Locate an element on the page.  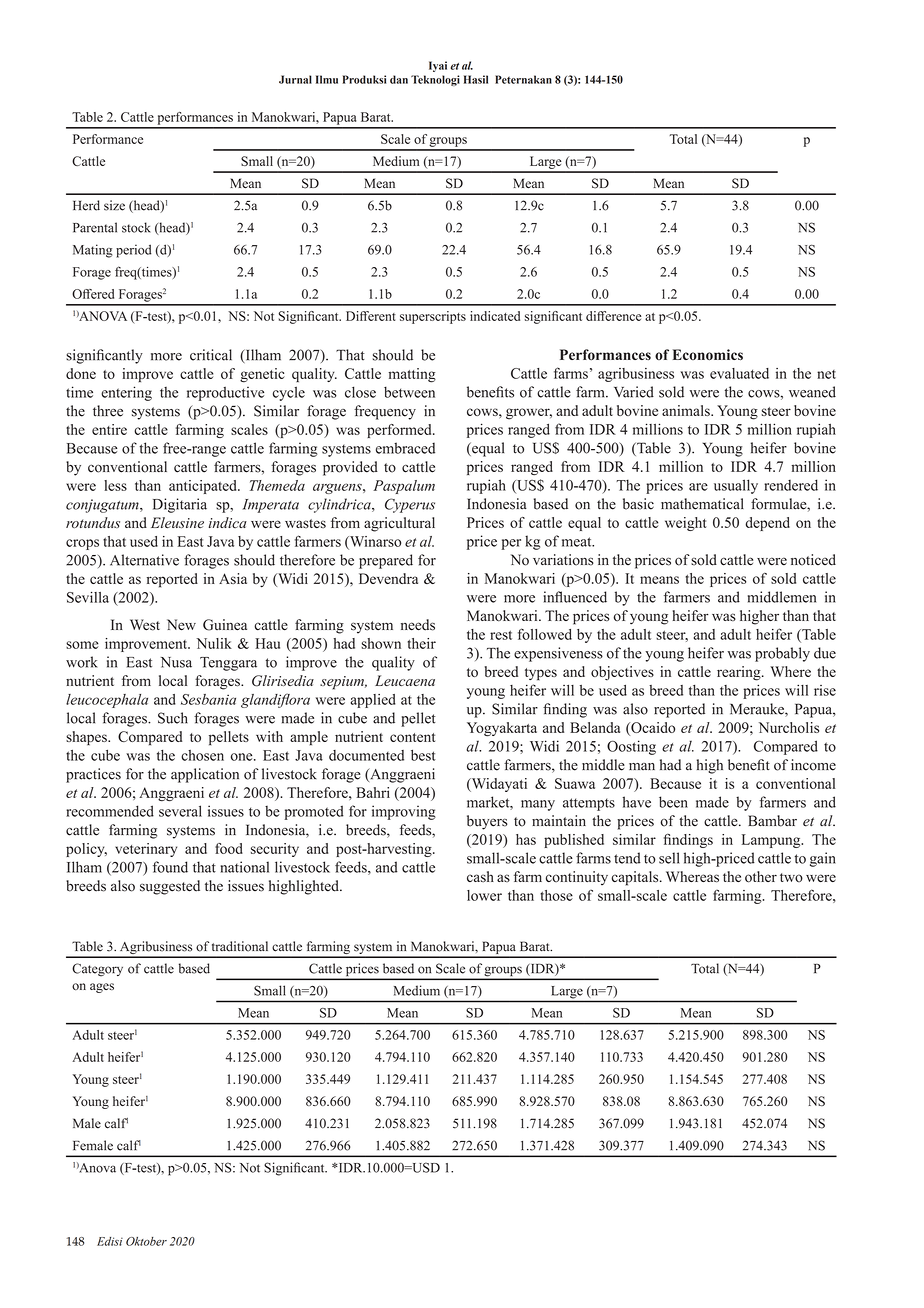
size is located at coordinates (114, 205).
